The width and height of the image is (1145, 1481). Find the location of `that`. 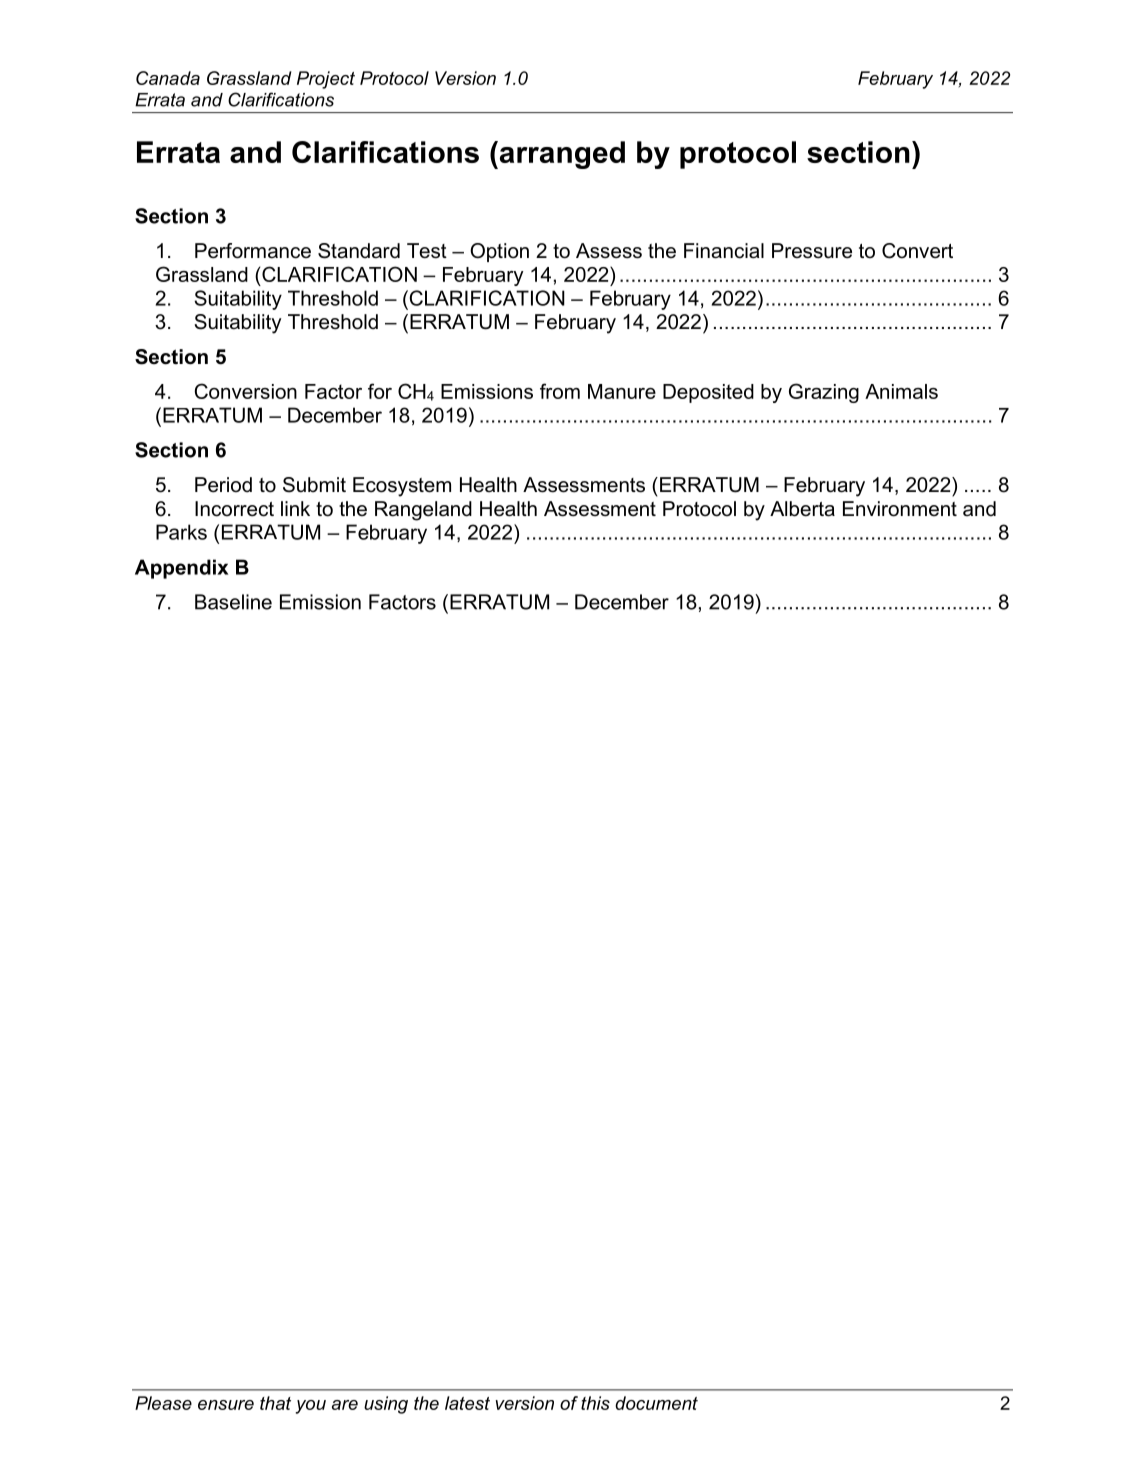

that is located at coordinates (275, 1403).
